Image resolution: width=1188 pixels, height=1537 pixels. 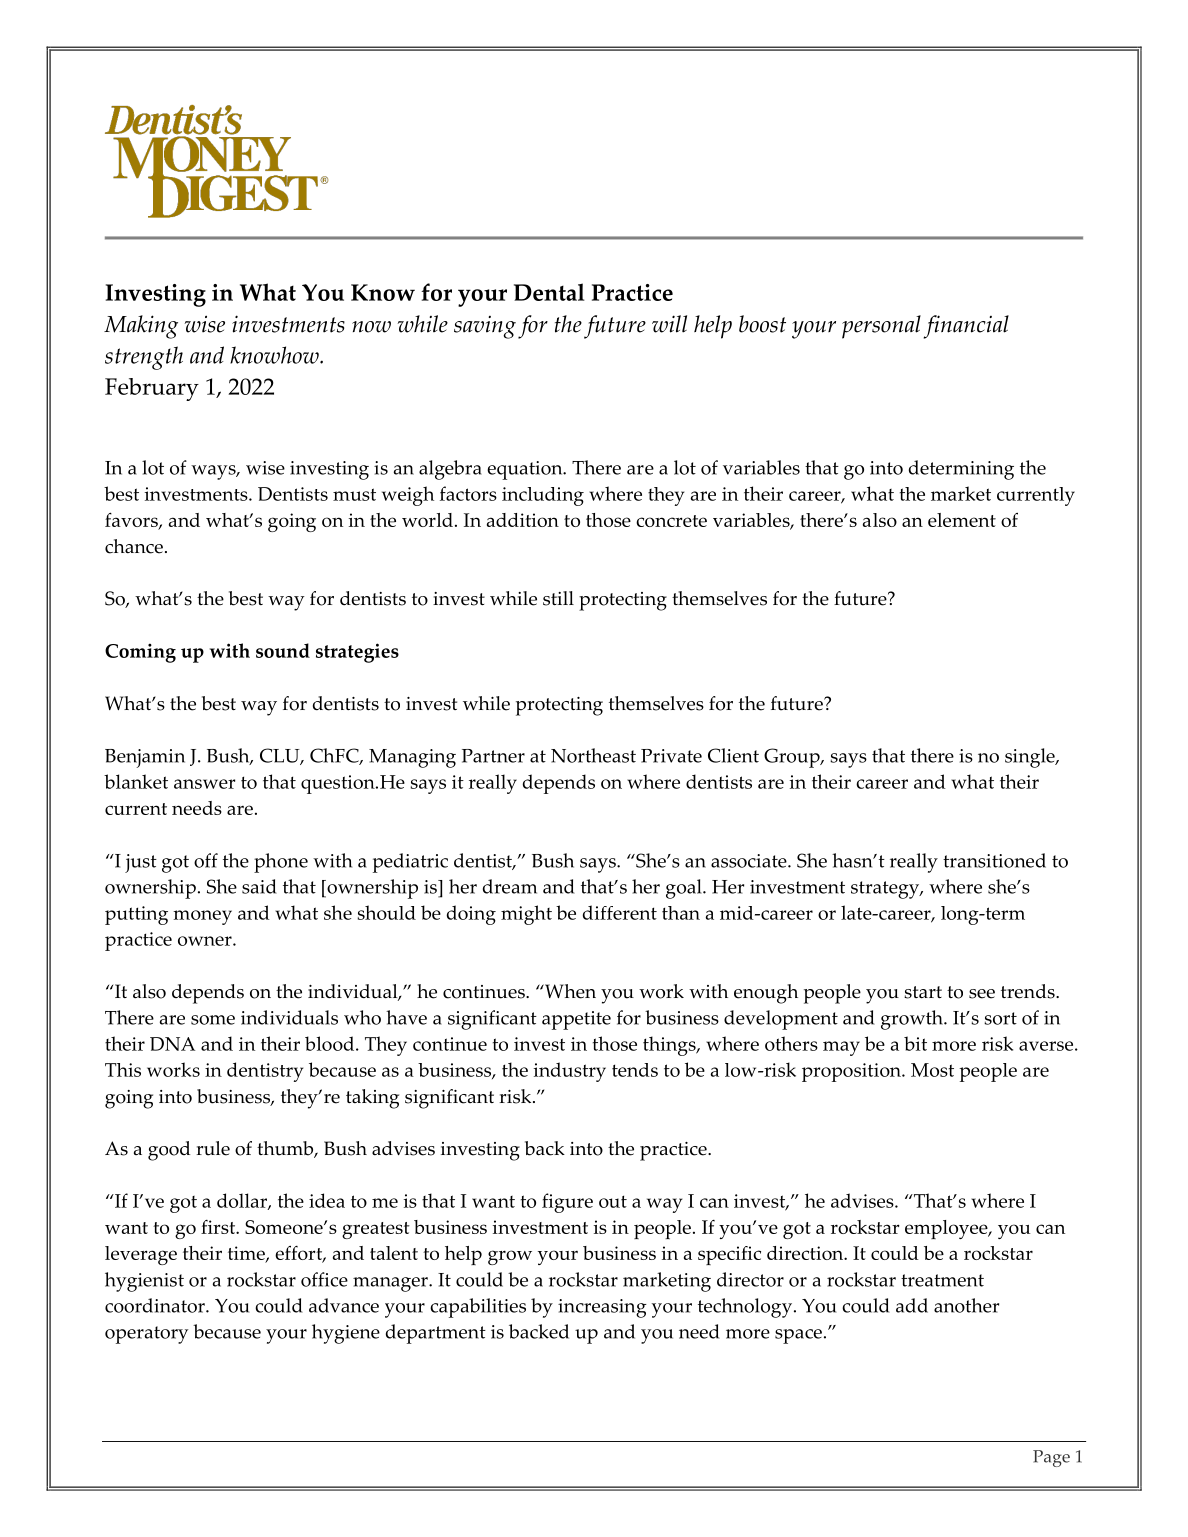 I want to click on Dental, so click(x=549, y=292).
